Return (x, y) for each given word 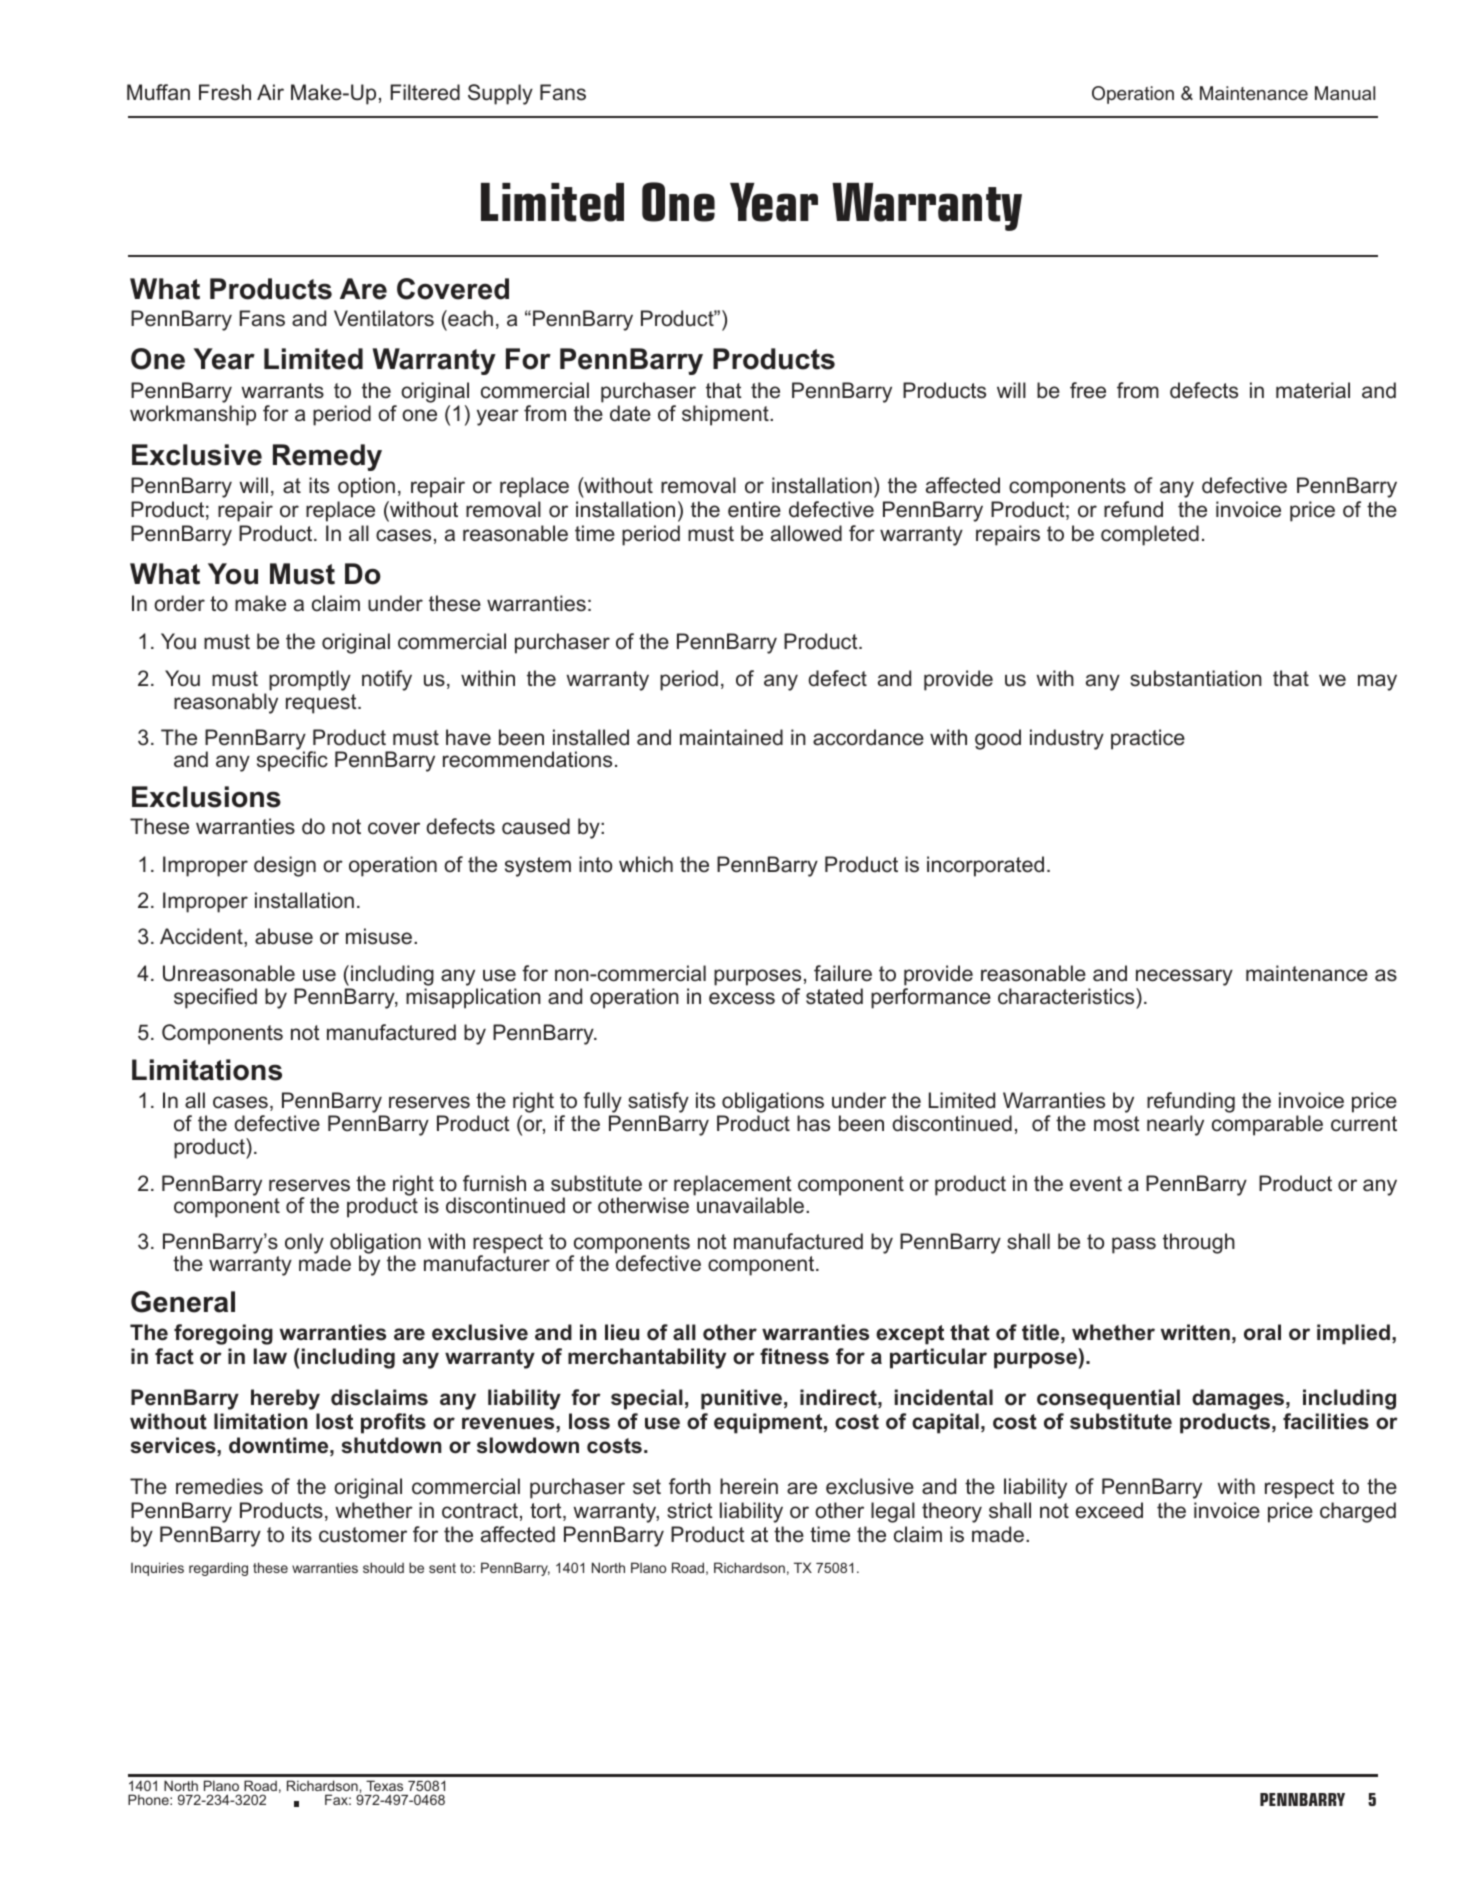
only (304, 1243)
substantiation (1196, 678)
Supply (500, 94)
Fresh (225, 92)
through (1199, 1243)
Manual (1345, 93)
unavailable (750, 1205)
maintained (731, 737)
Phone (149, 1799)
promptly (310, 680)
